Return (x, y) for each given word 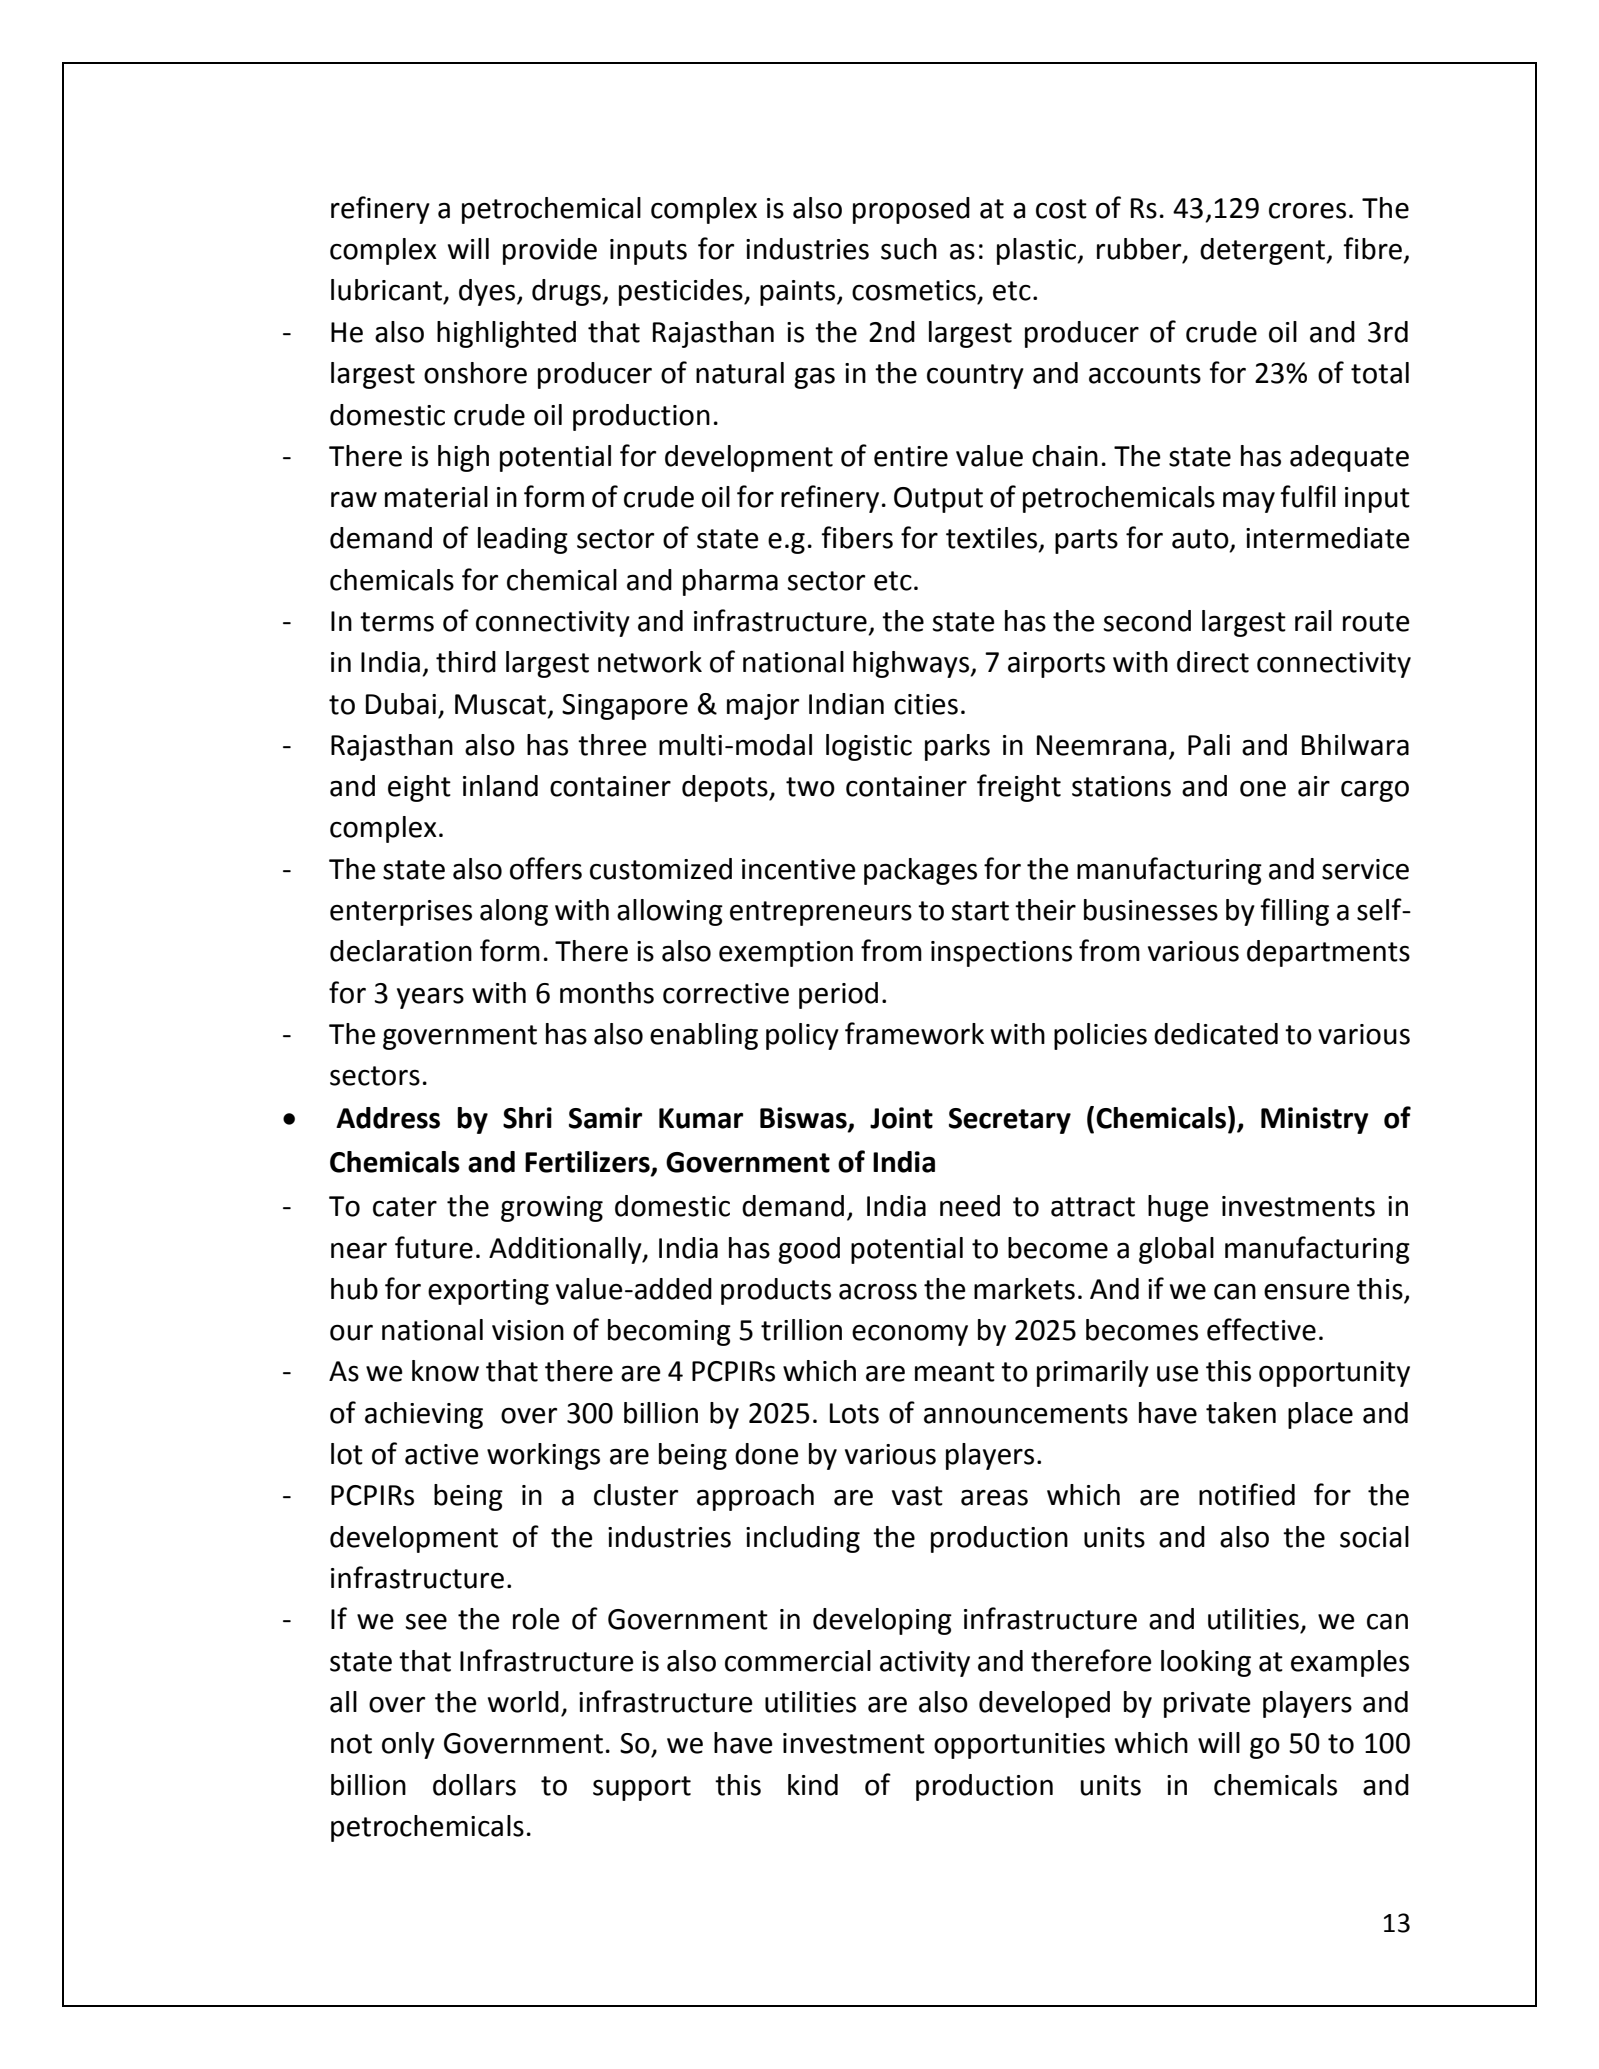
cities (926, 704)
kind (813, 1785)
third (466, 662)
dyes (488, 292)
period (838, 995)
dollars (474, 1785)
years (430, 998)
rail (1313, 621)
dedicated (1216, 1034)
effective (1261, 1329)
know (445, 1371)
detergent (1263, 251)
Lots (854, 1413)
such (909, 249)
